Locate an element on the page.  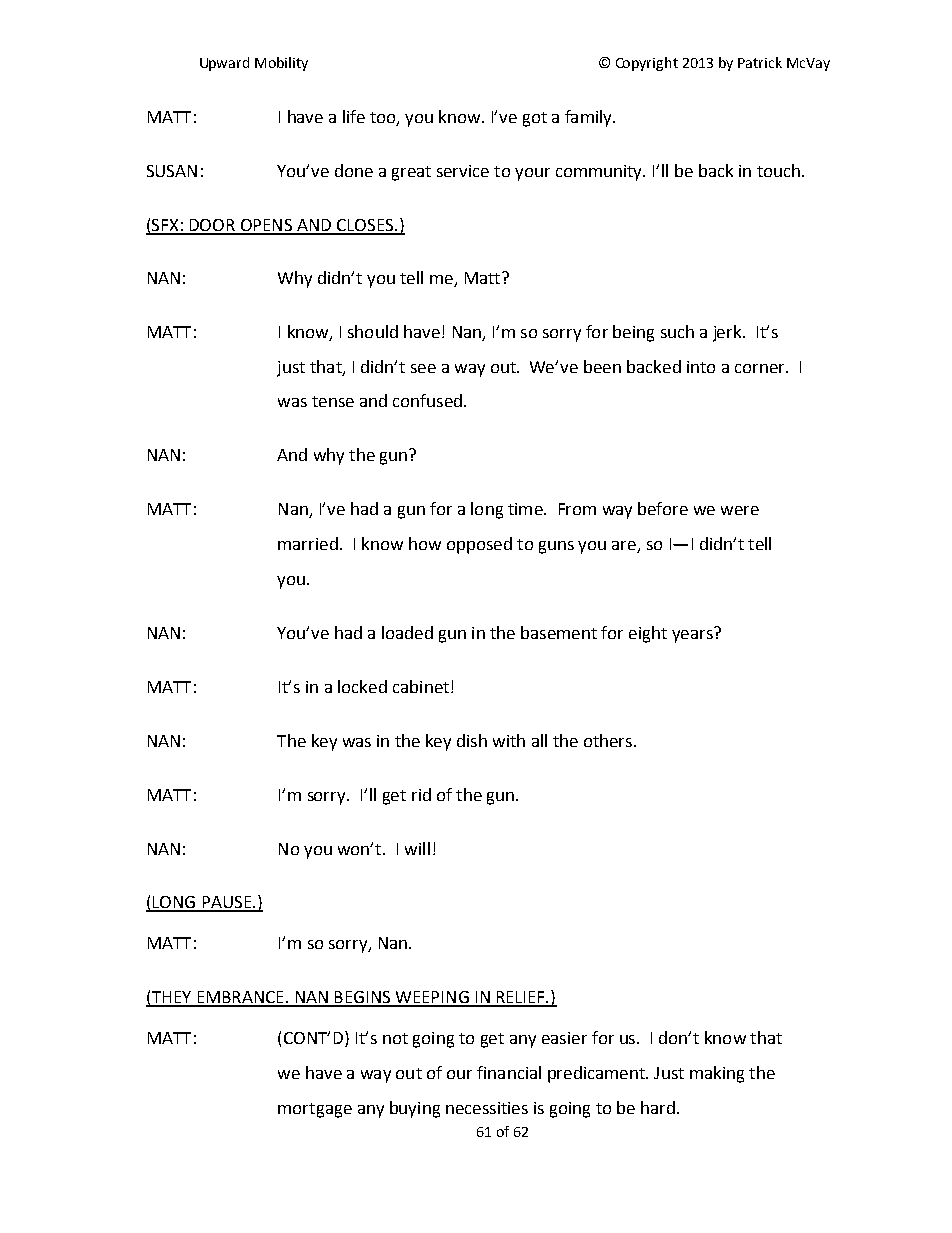
married is located at coordinates (308, 543).
